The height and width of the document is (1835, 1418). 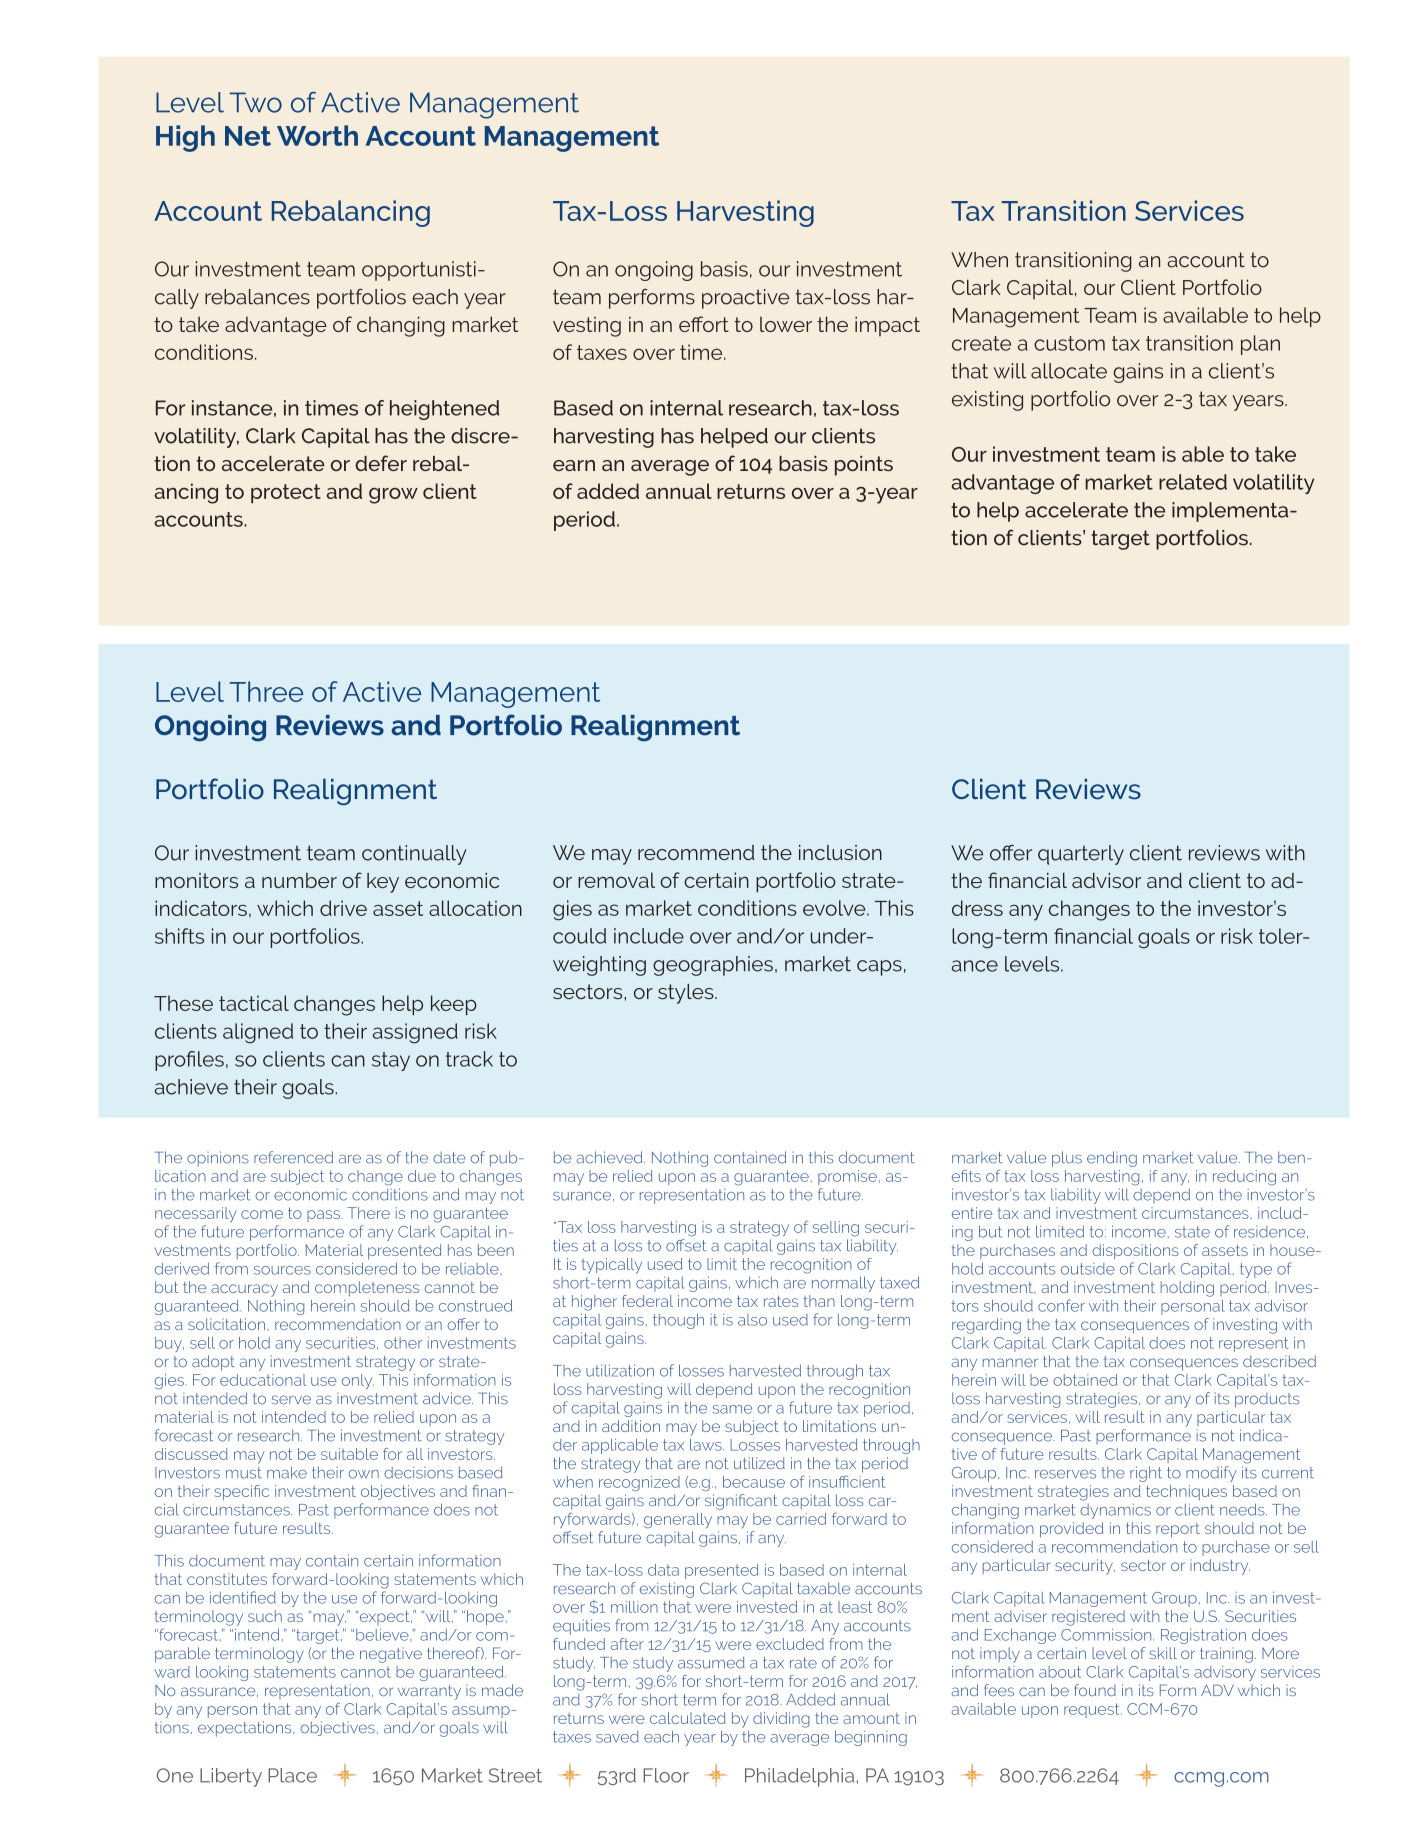 What do you see at coordinates (704, 324) in the document?
I see `effort` at bounding box center [704, 324].
